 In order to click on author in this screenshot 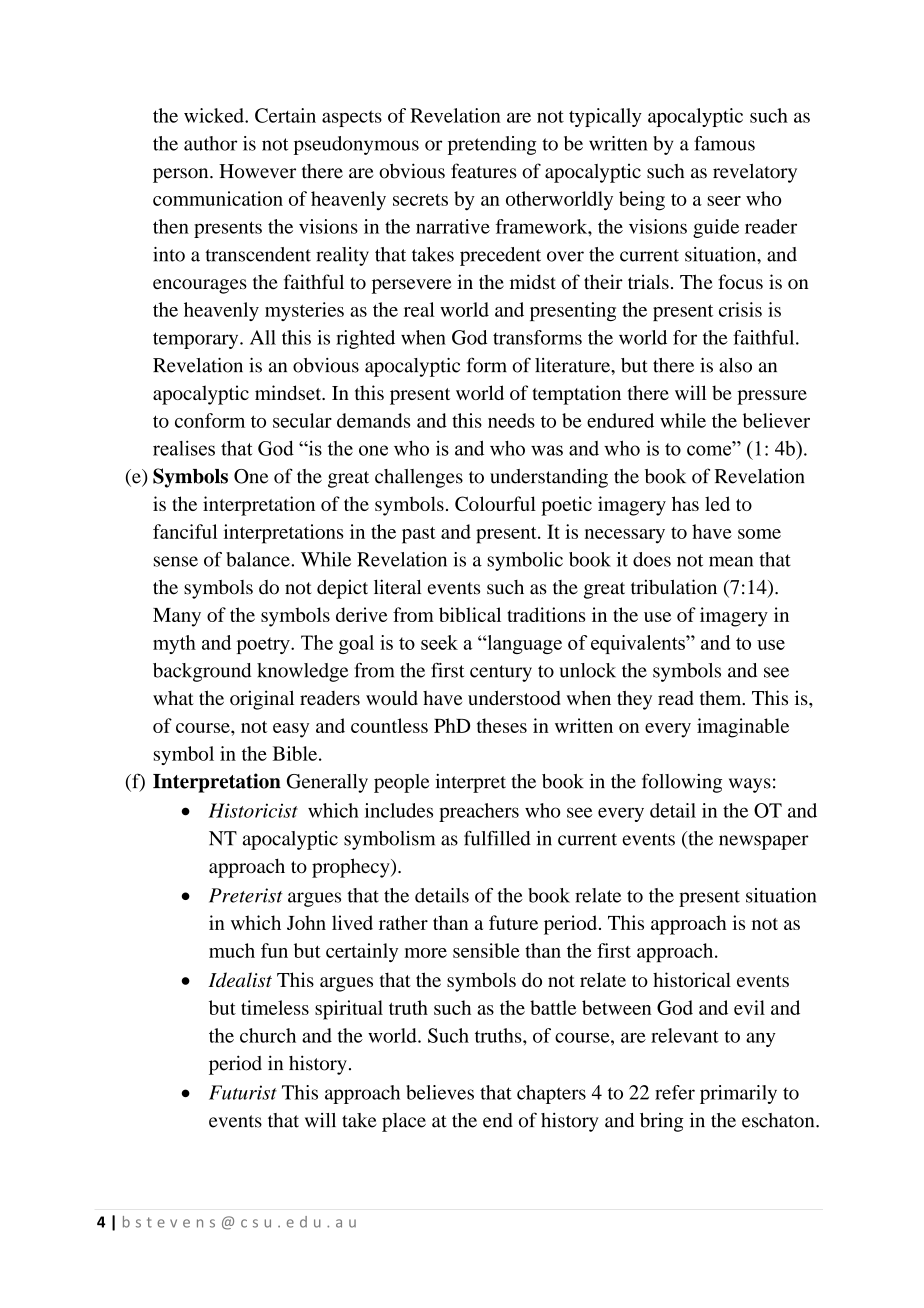, I will do `click(210, 143)`.
